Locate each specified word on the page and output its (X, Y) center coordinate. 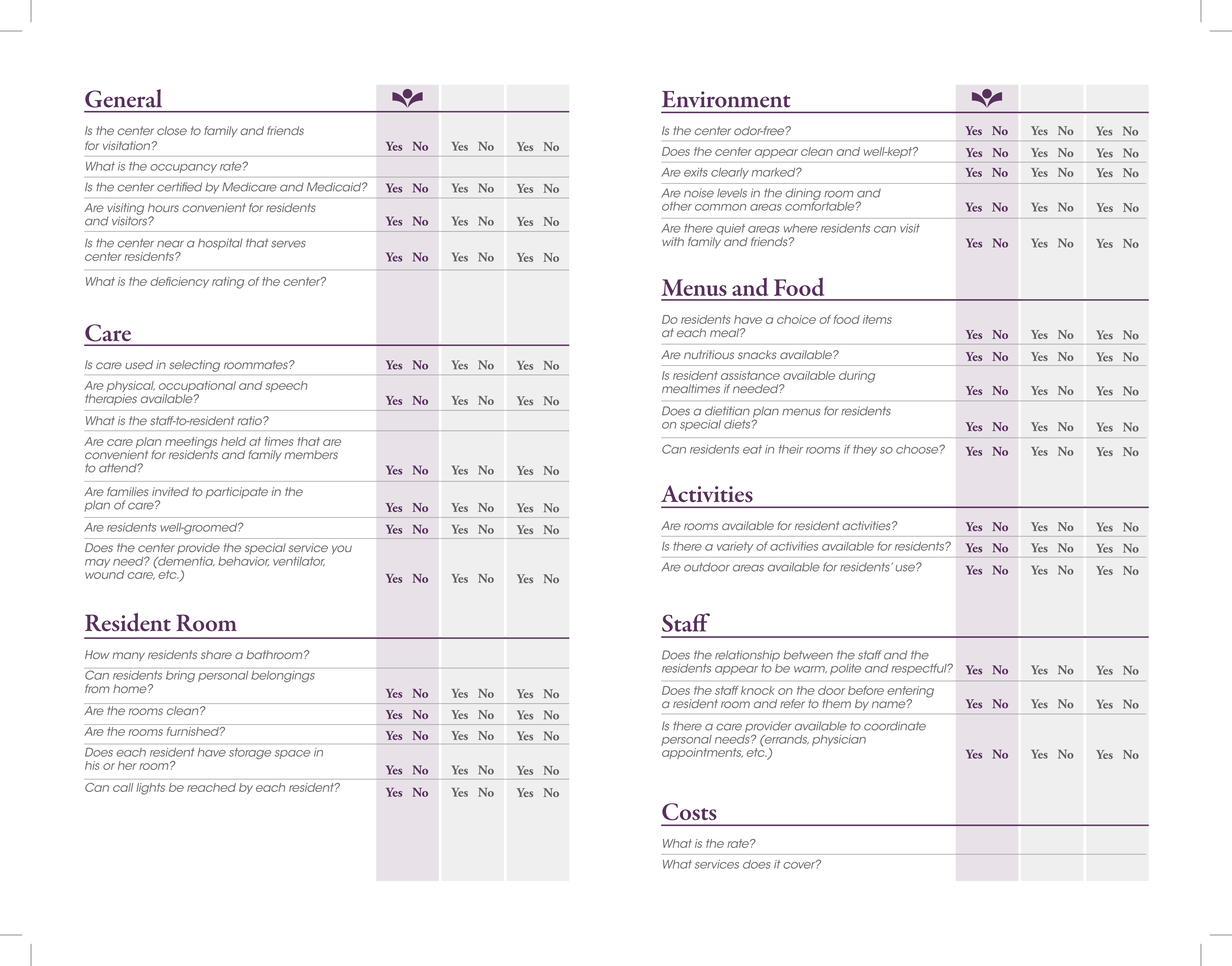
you (342, 550)
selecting (194, 366)
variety (735, 547)
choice (796, 319)
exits (696, 172)
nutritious (709, 354)
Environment (726, 99)
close (172, 130)
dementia (185, 562)
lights (150, 789)
